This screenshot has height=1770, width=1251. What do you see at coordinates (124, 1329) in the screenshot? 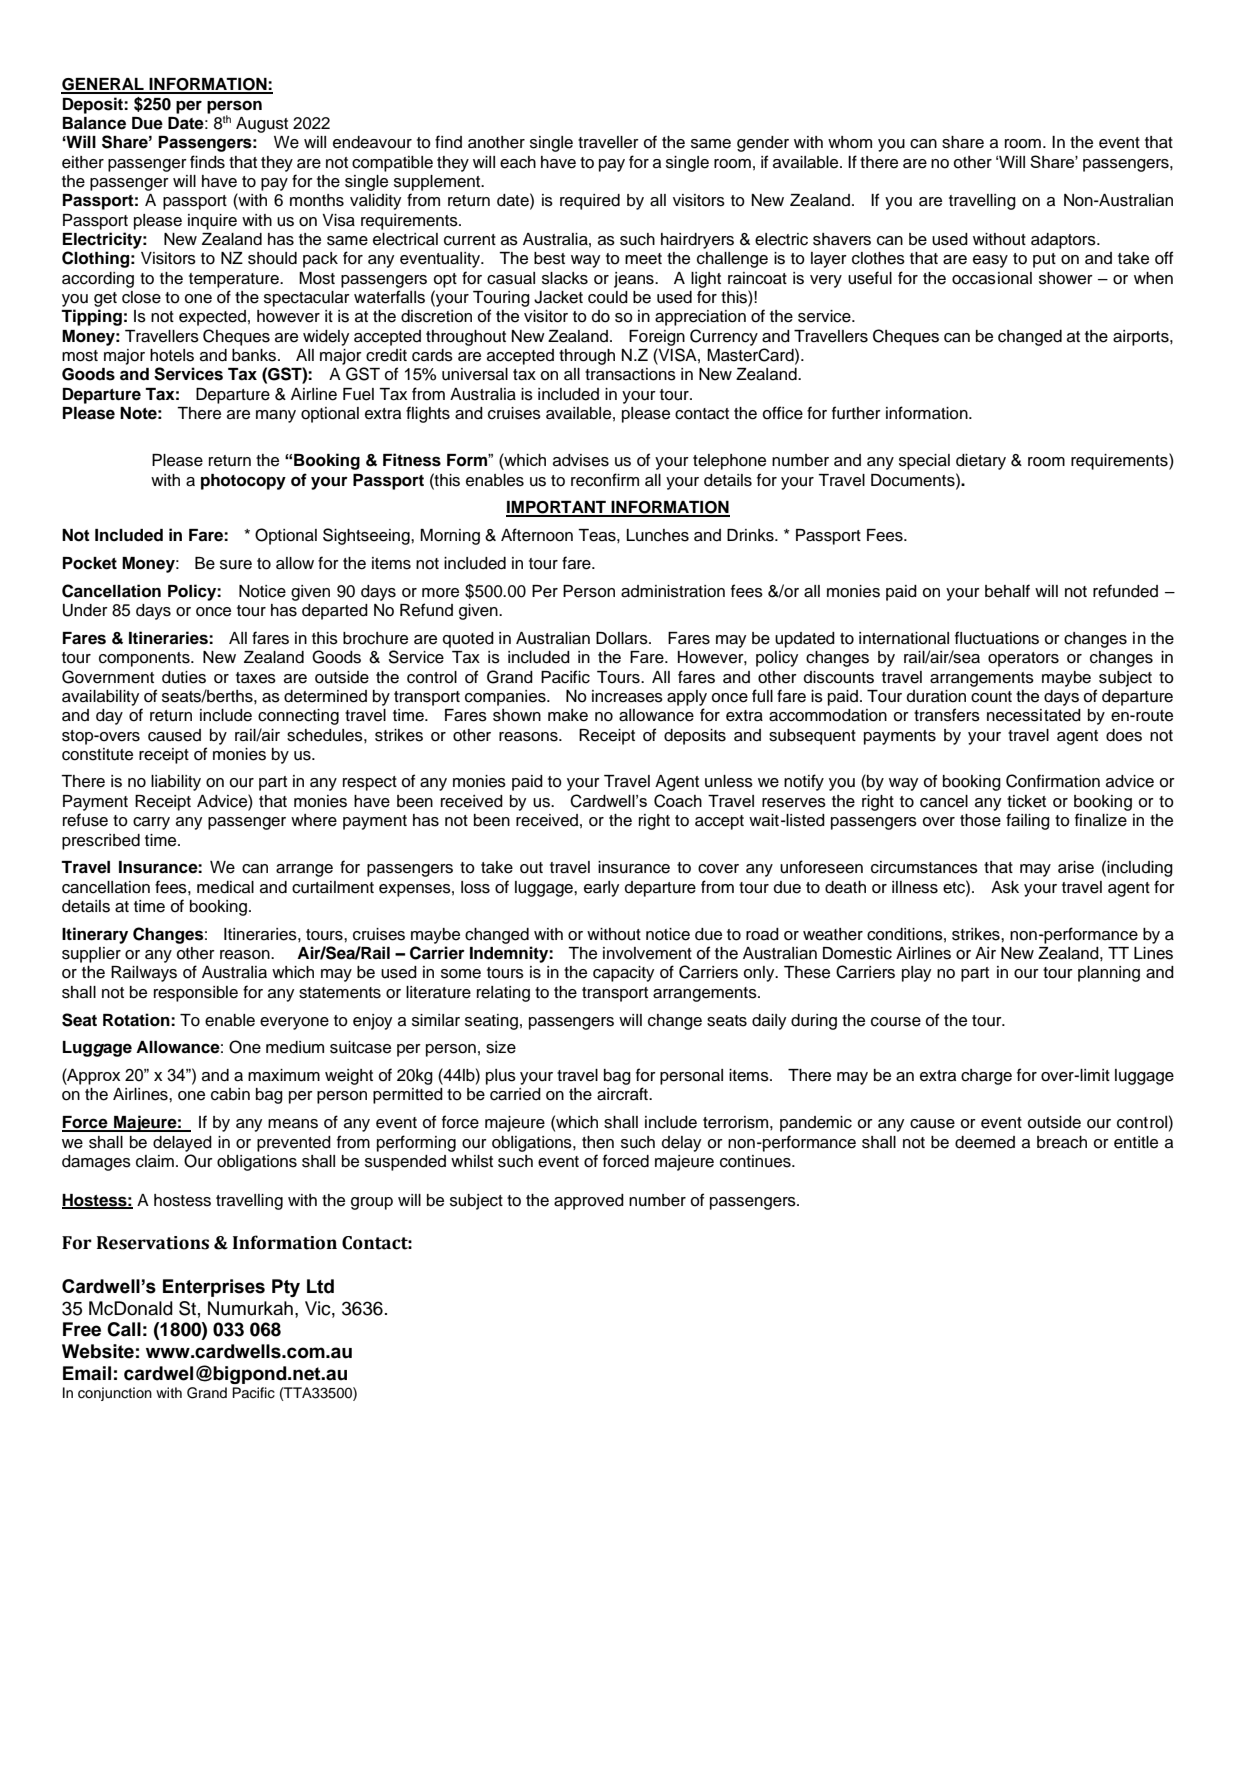
I see `Call` at bounding box center [124, 1329].
